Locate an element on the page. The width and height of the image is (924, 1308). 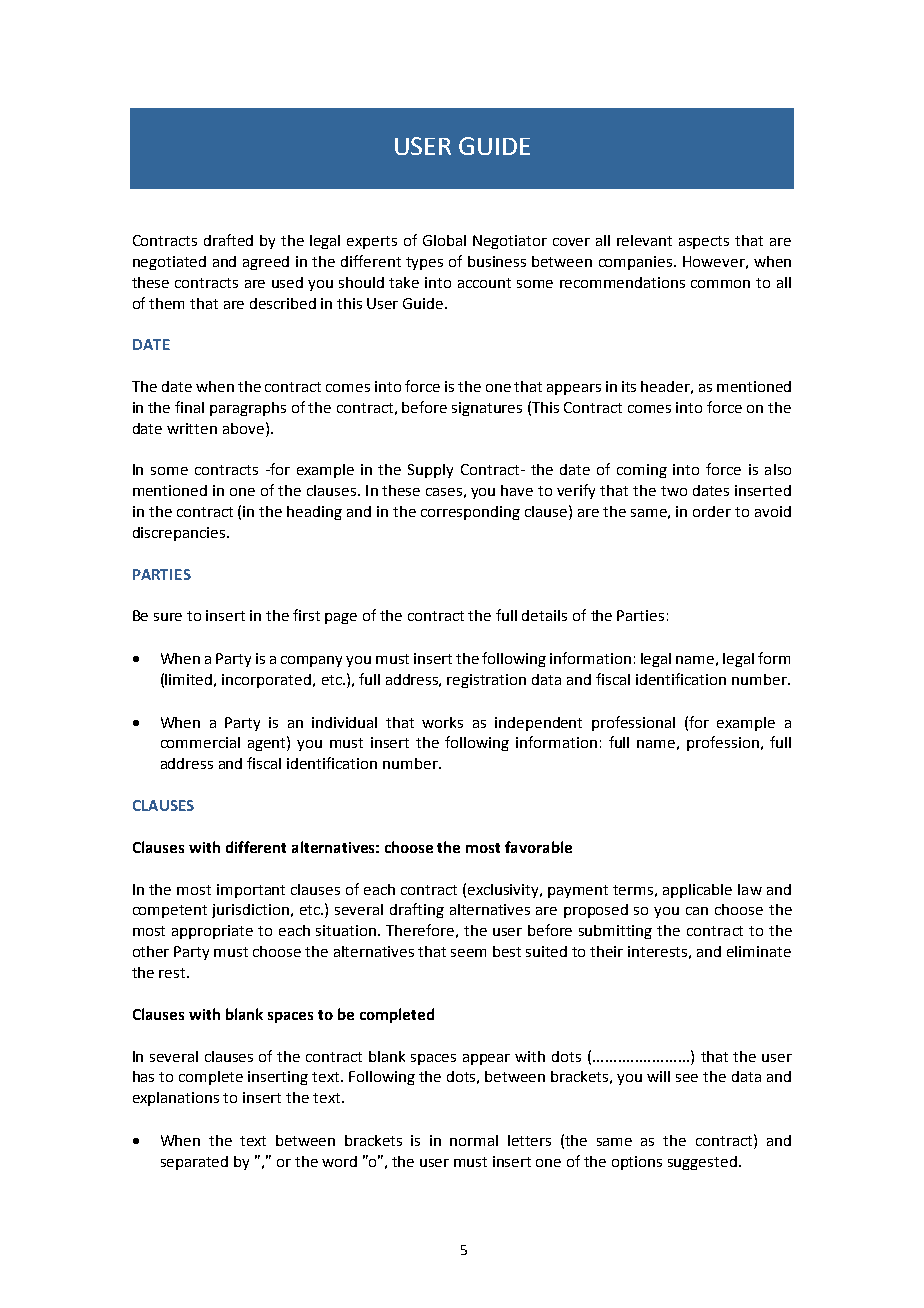
corresponding is located at coordinates (470, 513).
